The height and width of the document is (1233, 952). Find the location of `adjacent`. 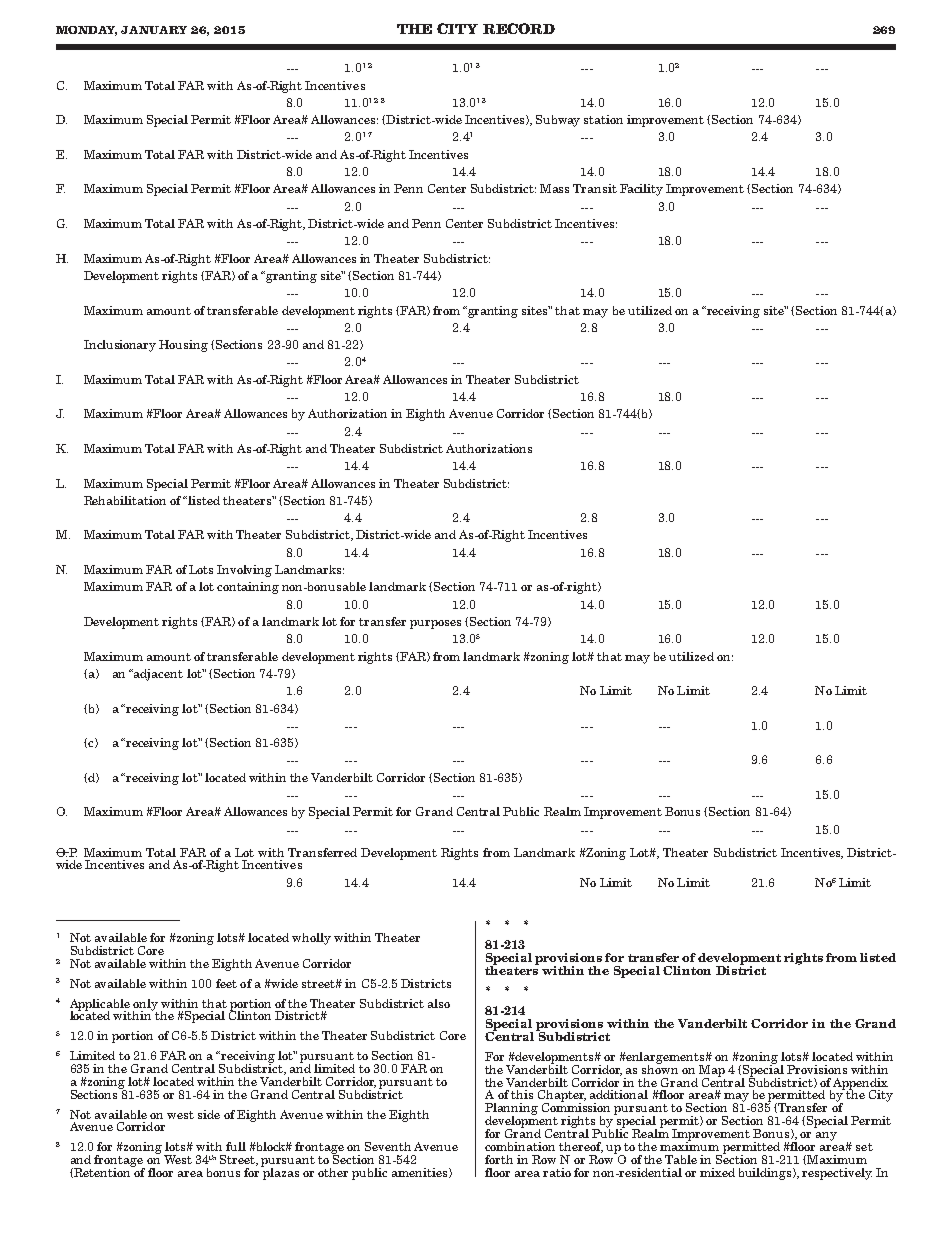

adjacent is located at coordinates (157, 675).
